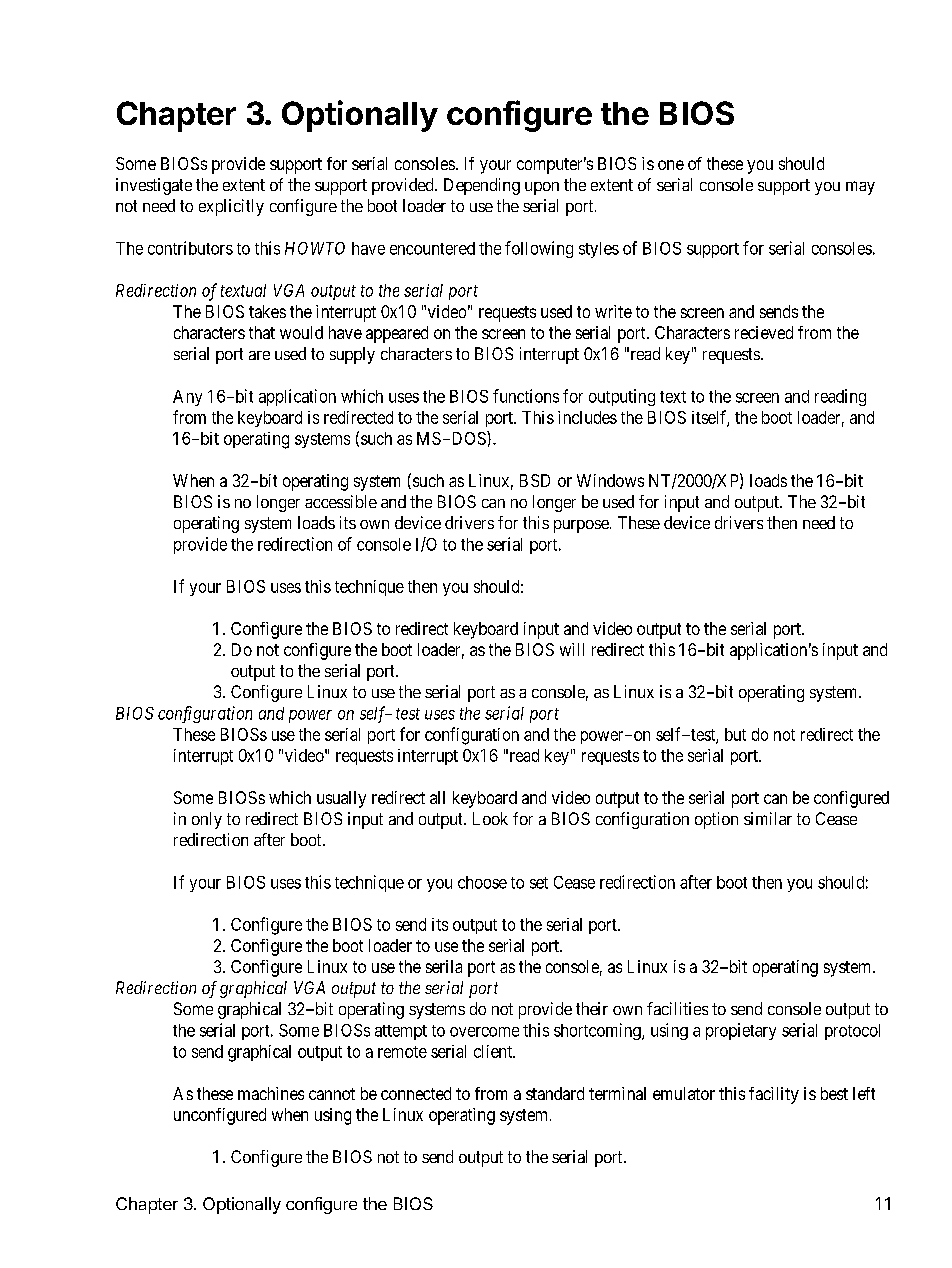  Describe the element at coordinates (341, 501) in the image. I see `accessible` at that location.
